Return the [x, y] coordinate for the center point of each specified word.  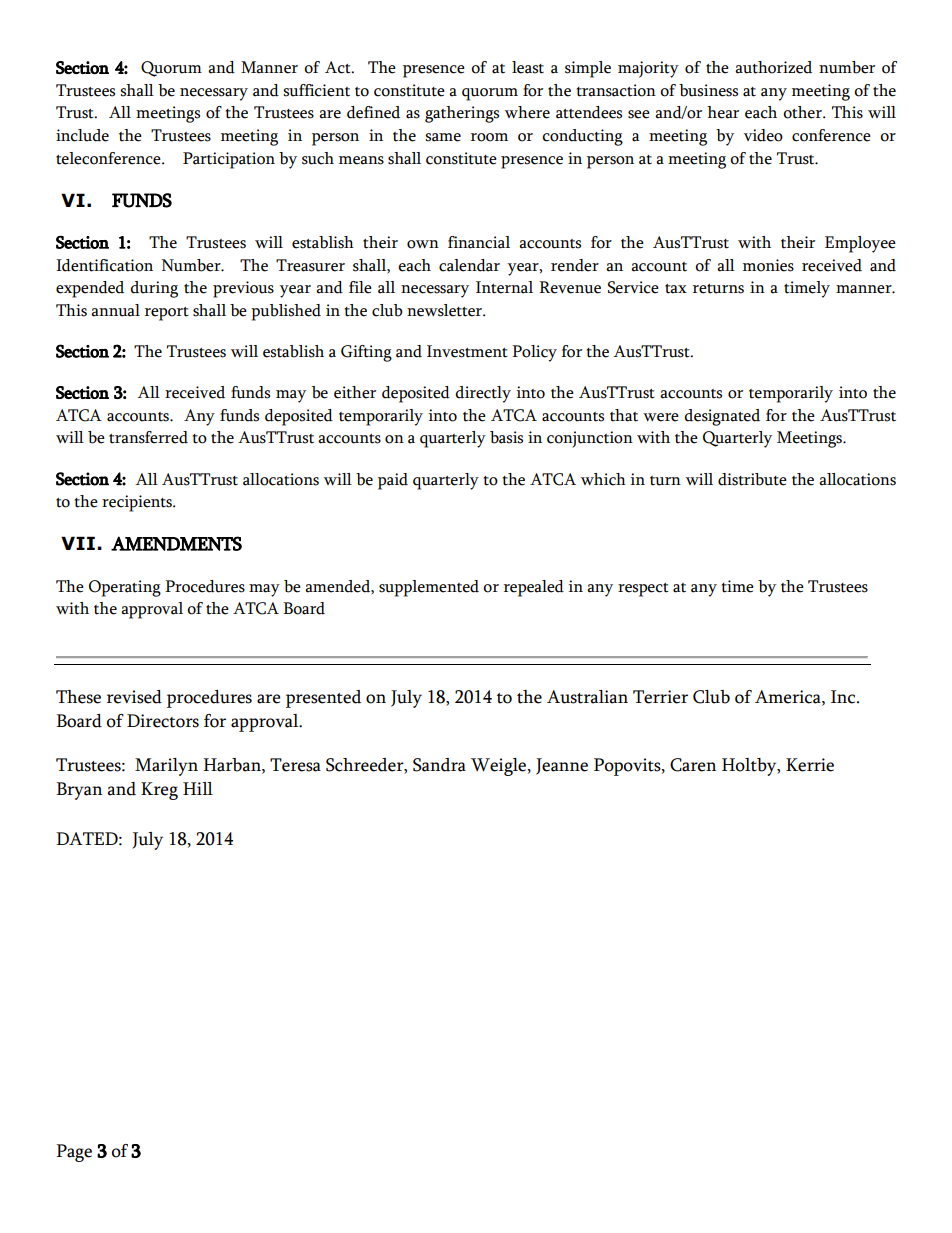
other [804, 112]
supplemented [429, 588]
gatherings [462, 114]
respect [643, 590]
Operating [125, 588]
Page [74, 1153]
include [82, 135]
